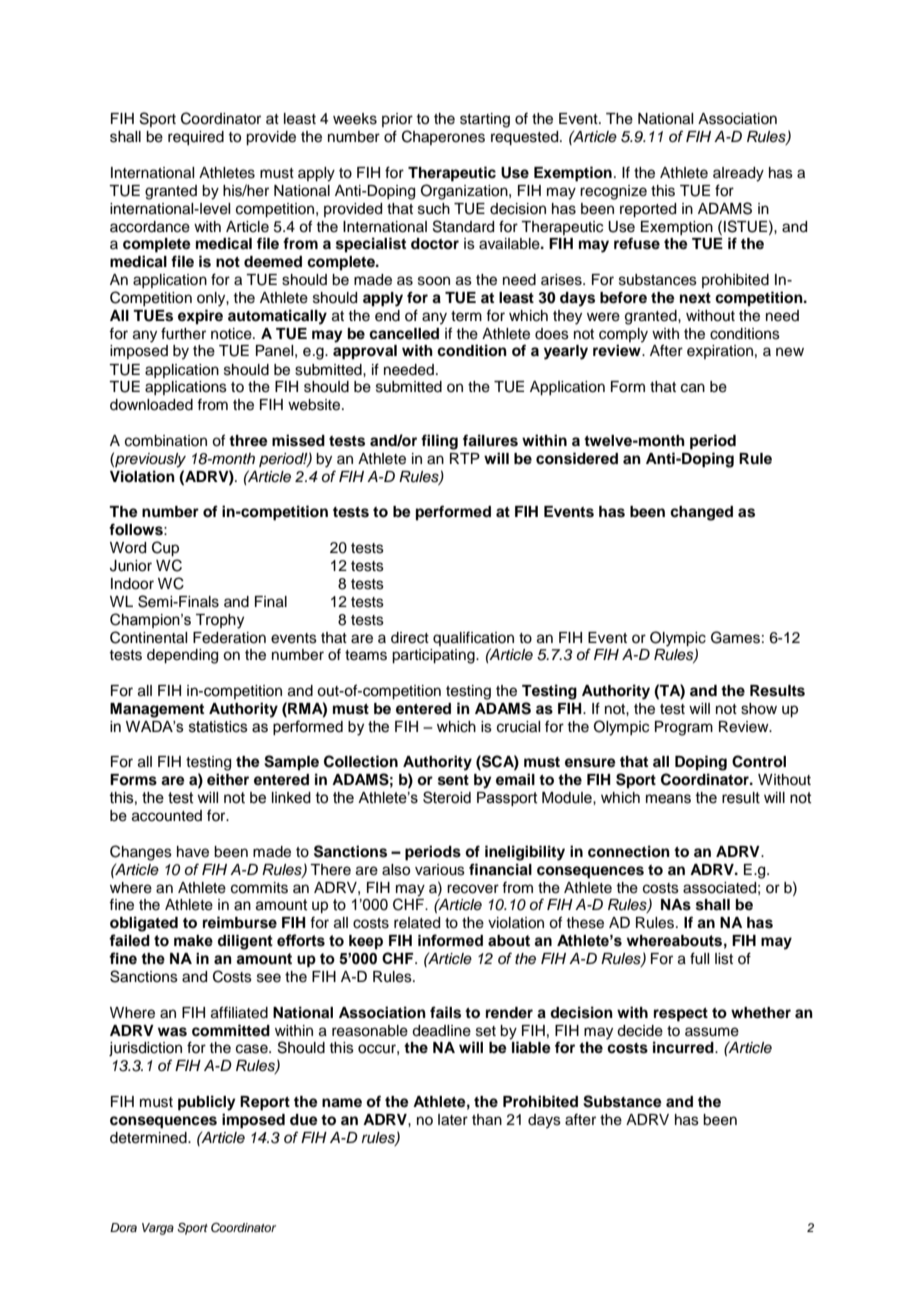  Describe the element at coordinates (759, 709) in the screenshot. I see `show` at that location.
